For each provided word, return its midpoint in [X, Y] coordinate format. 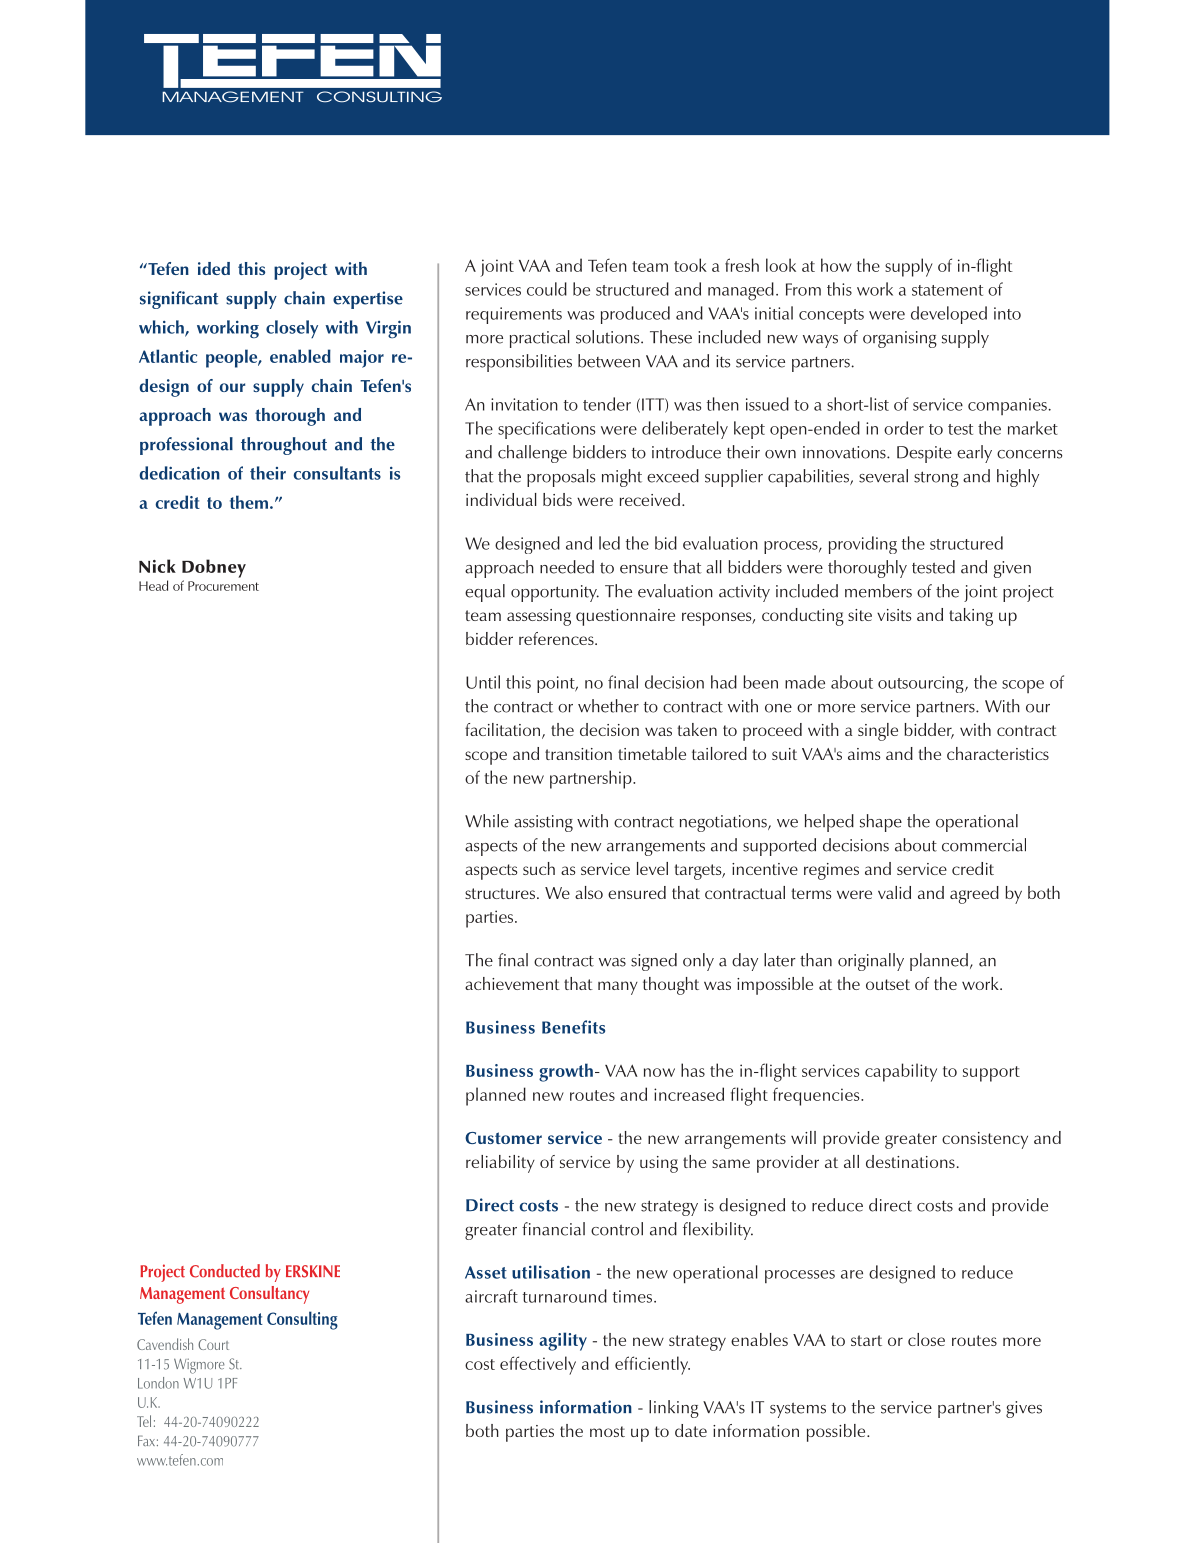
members [878, 591]
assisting [543, 823]
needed [567, 567]
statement [947, 290]
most [607, 1431]
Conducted [225, 1271]
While [487, 821]
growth [566, 1072]
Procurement [223, 586]
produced [635, 315]
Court [213, 1344]
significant [179, 300]
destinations [910, 1161]
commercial [984, 845]
